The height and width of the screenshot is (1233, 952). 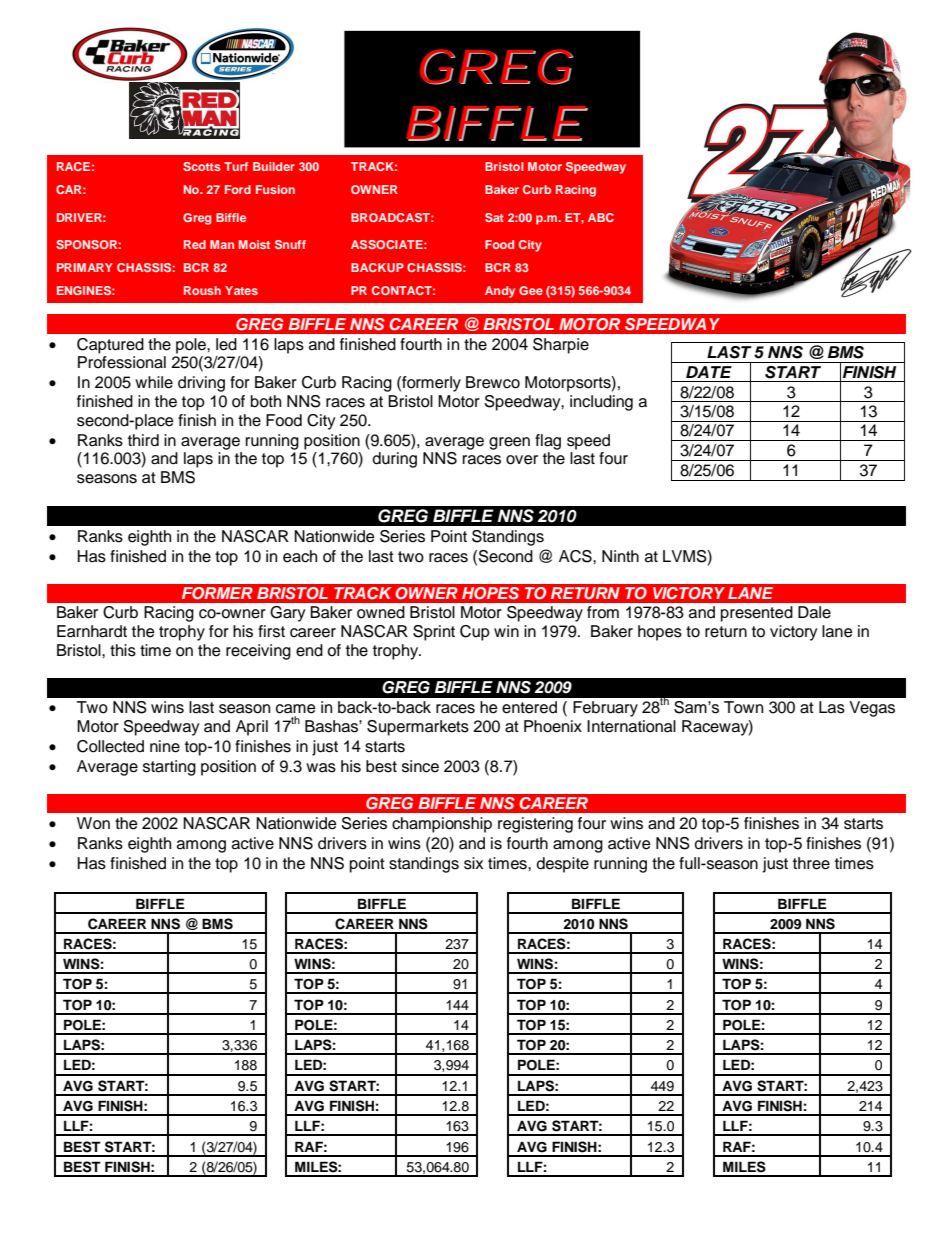 What do you see at coordinates (601, 217) in the screenshot?
I see `ABC` at bounding box center [601, 217].
